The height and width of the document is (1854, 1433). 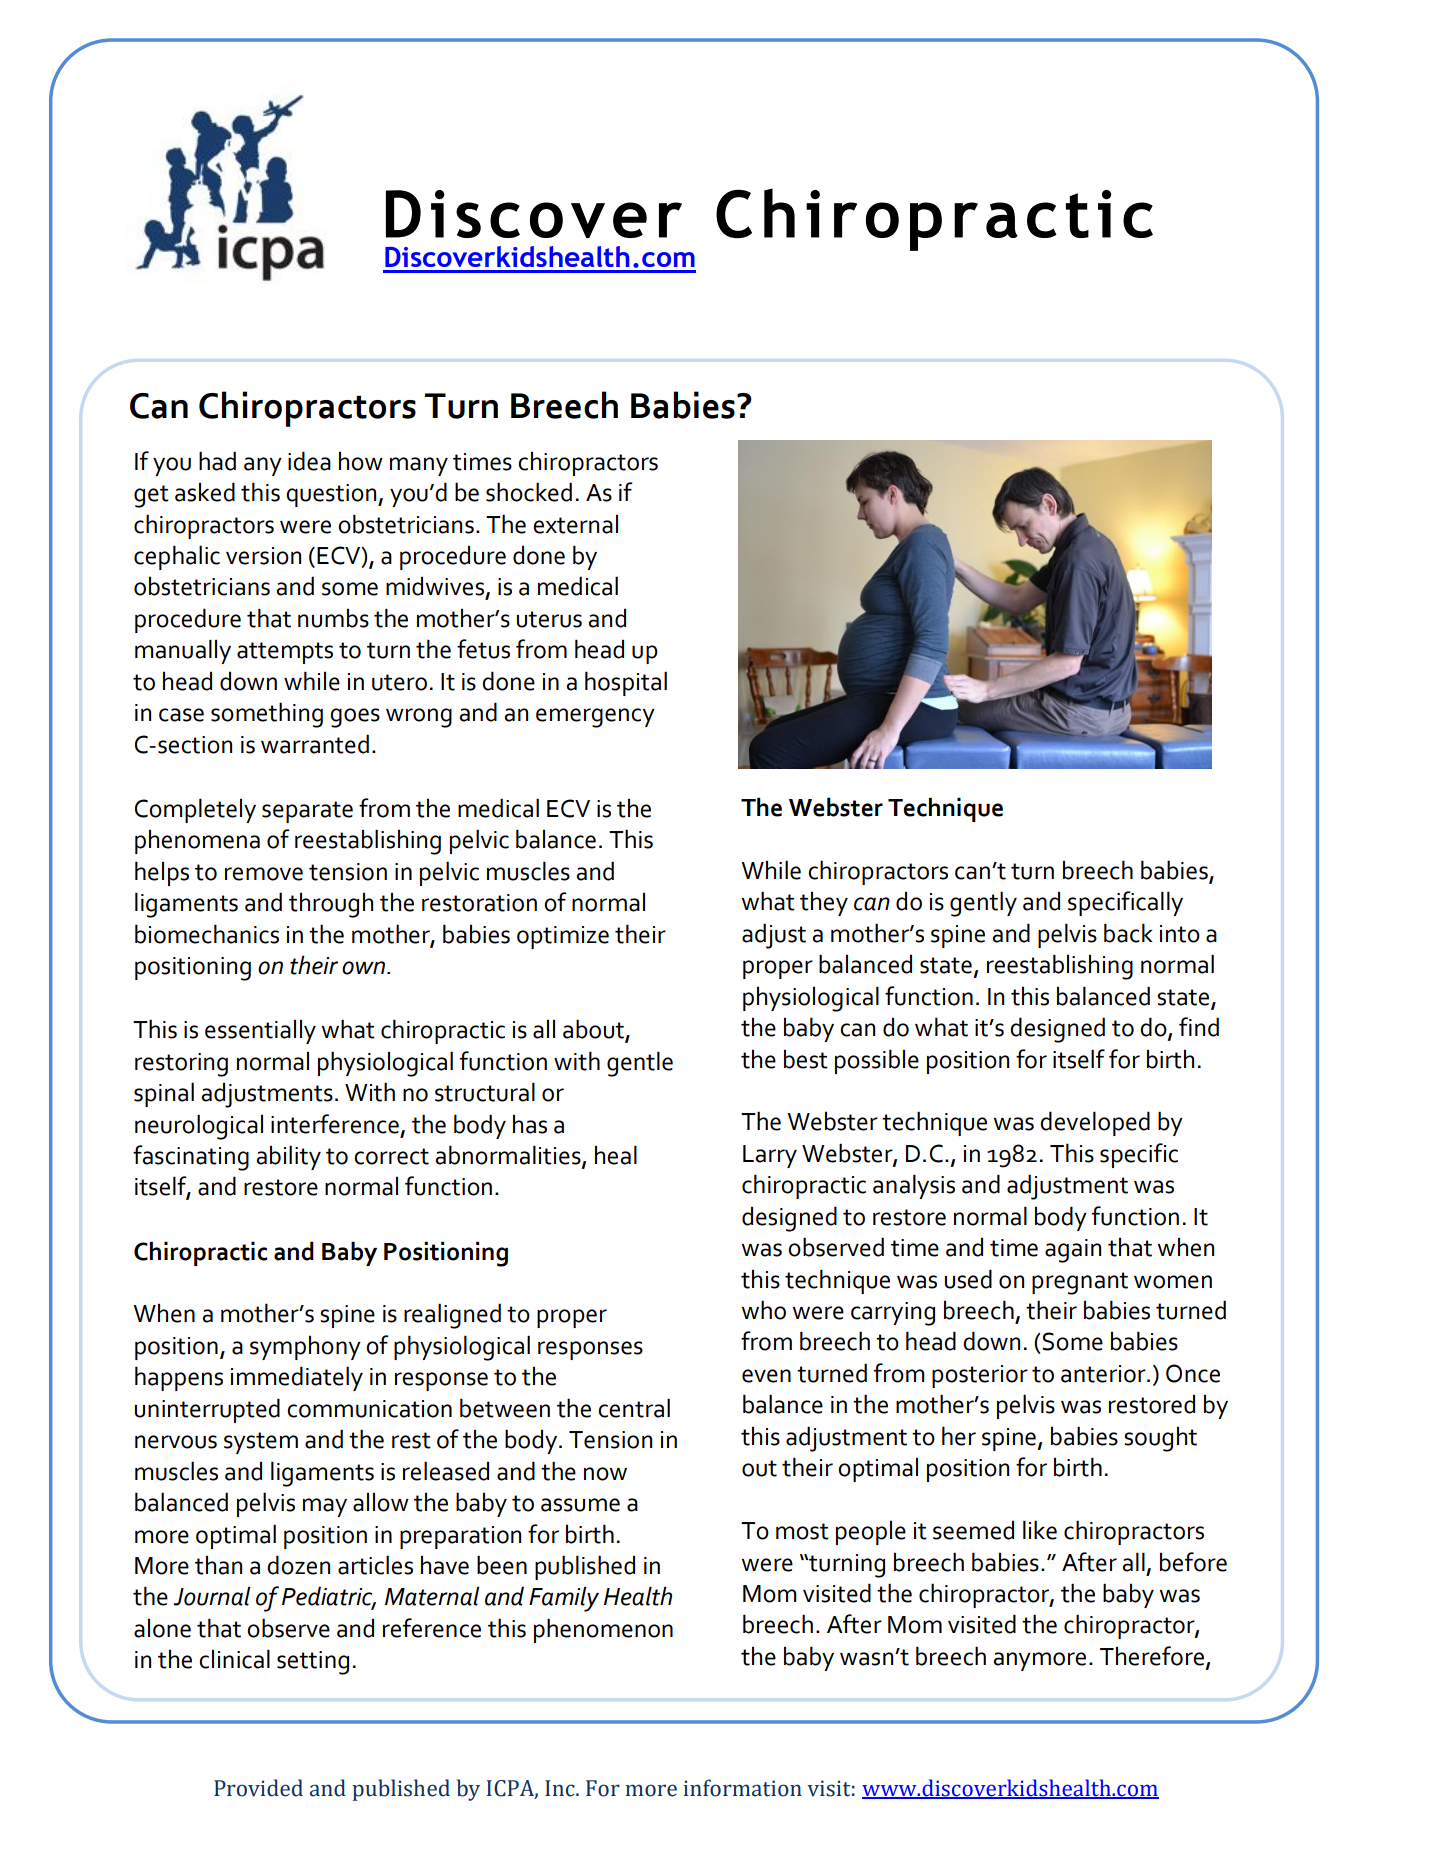 I want to click on Therefore, so click(x=1153, y=1657).
